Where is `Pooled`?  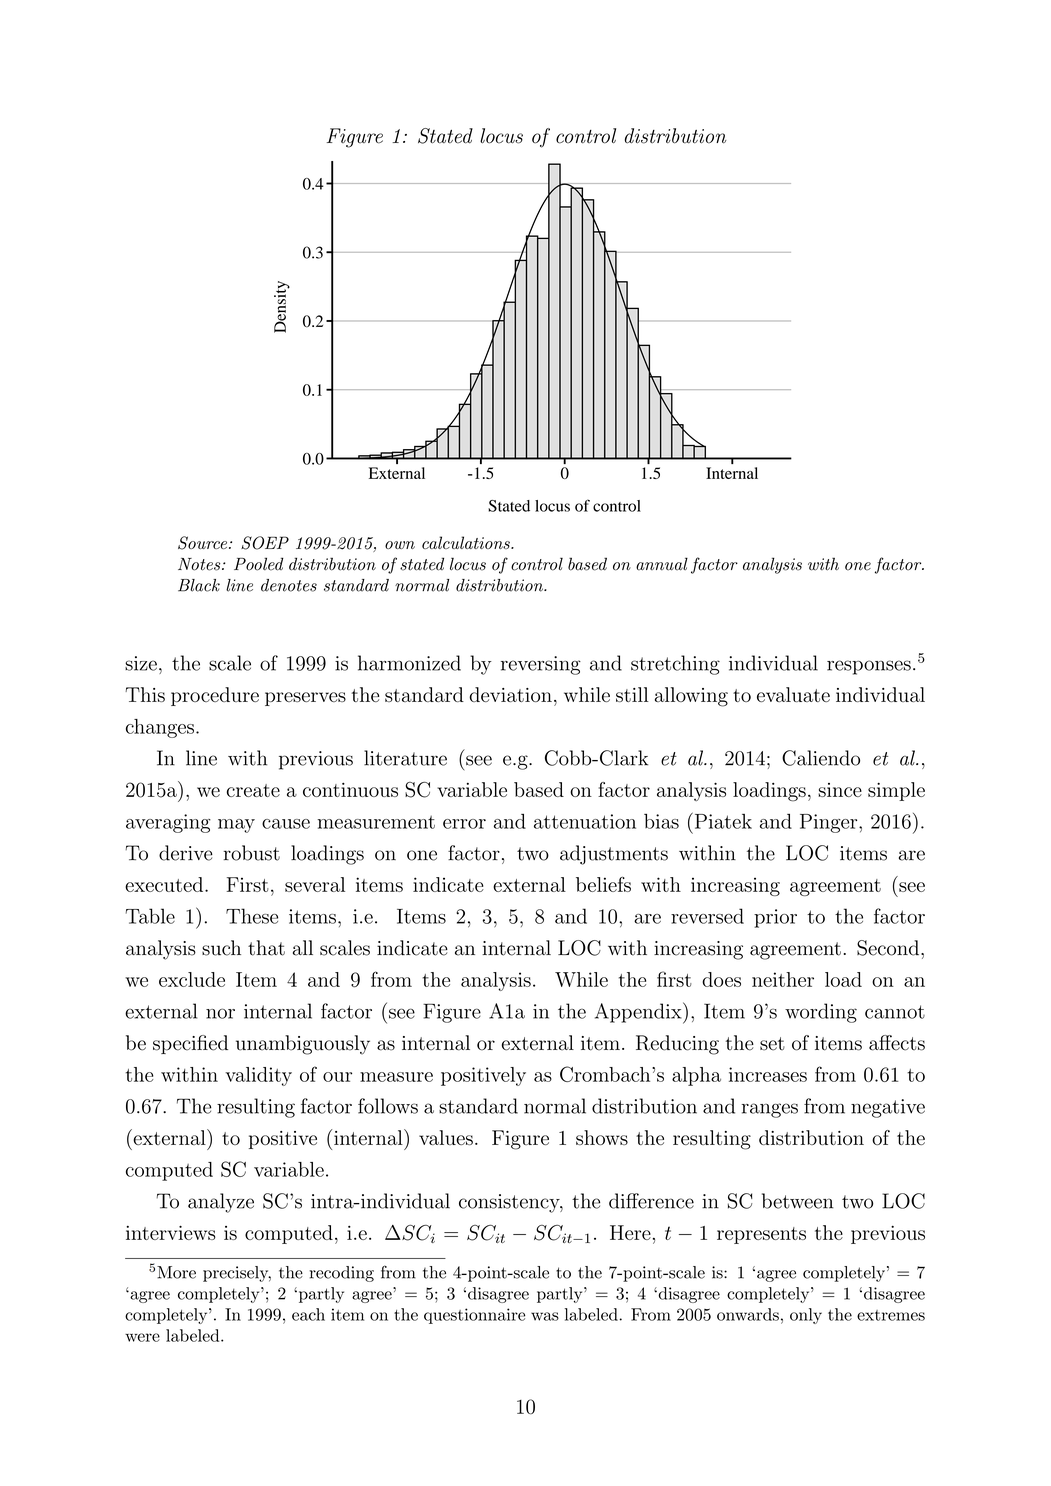
Pooled is located at coordinates (259, 564).
